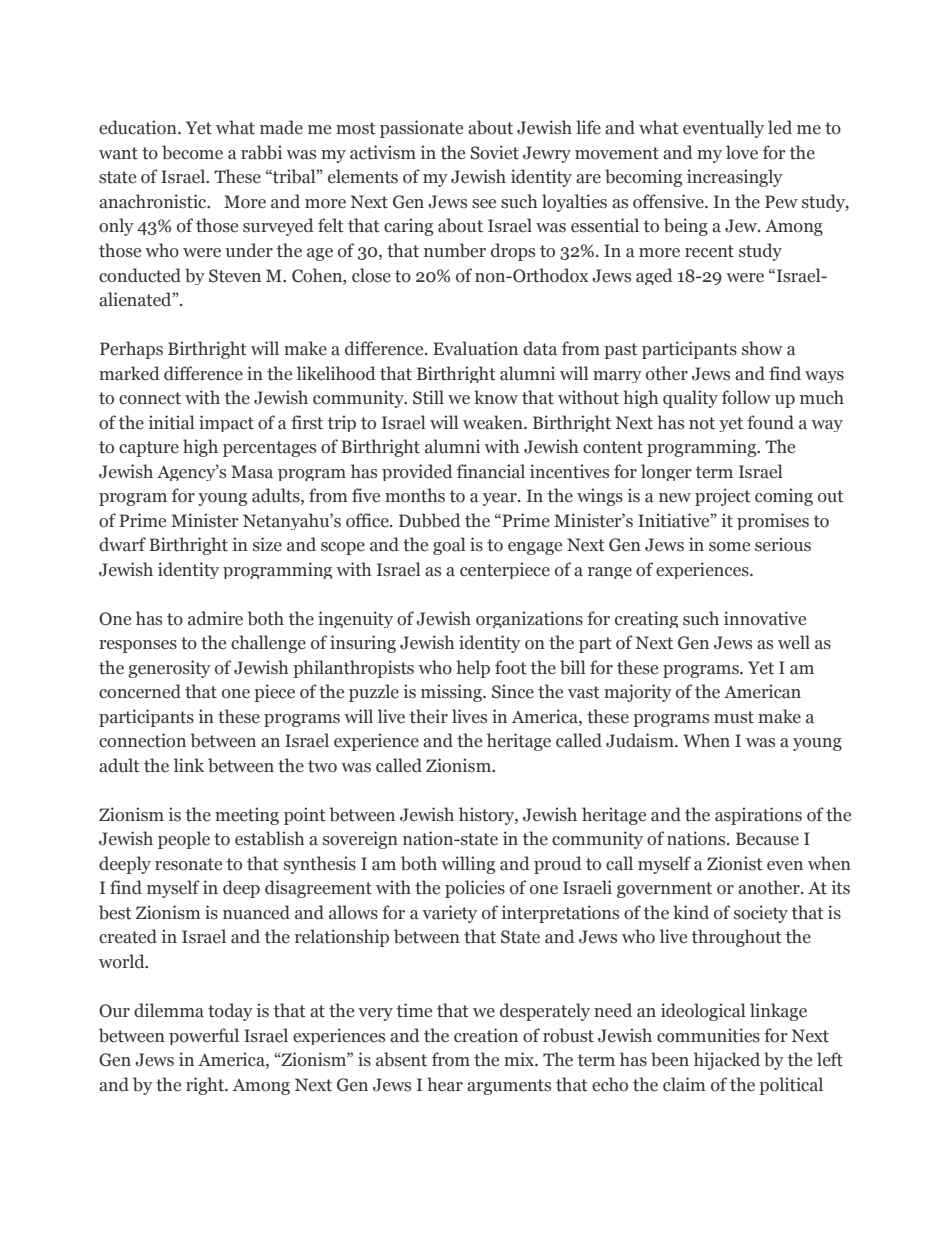 The width and height of the screenshot is (952, 1233). What do you see at coordinates (204, 1036) in the screenshot?
I see `powerful` at bounding box center [204, 1036].
